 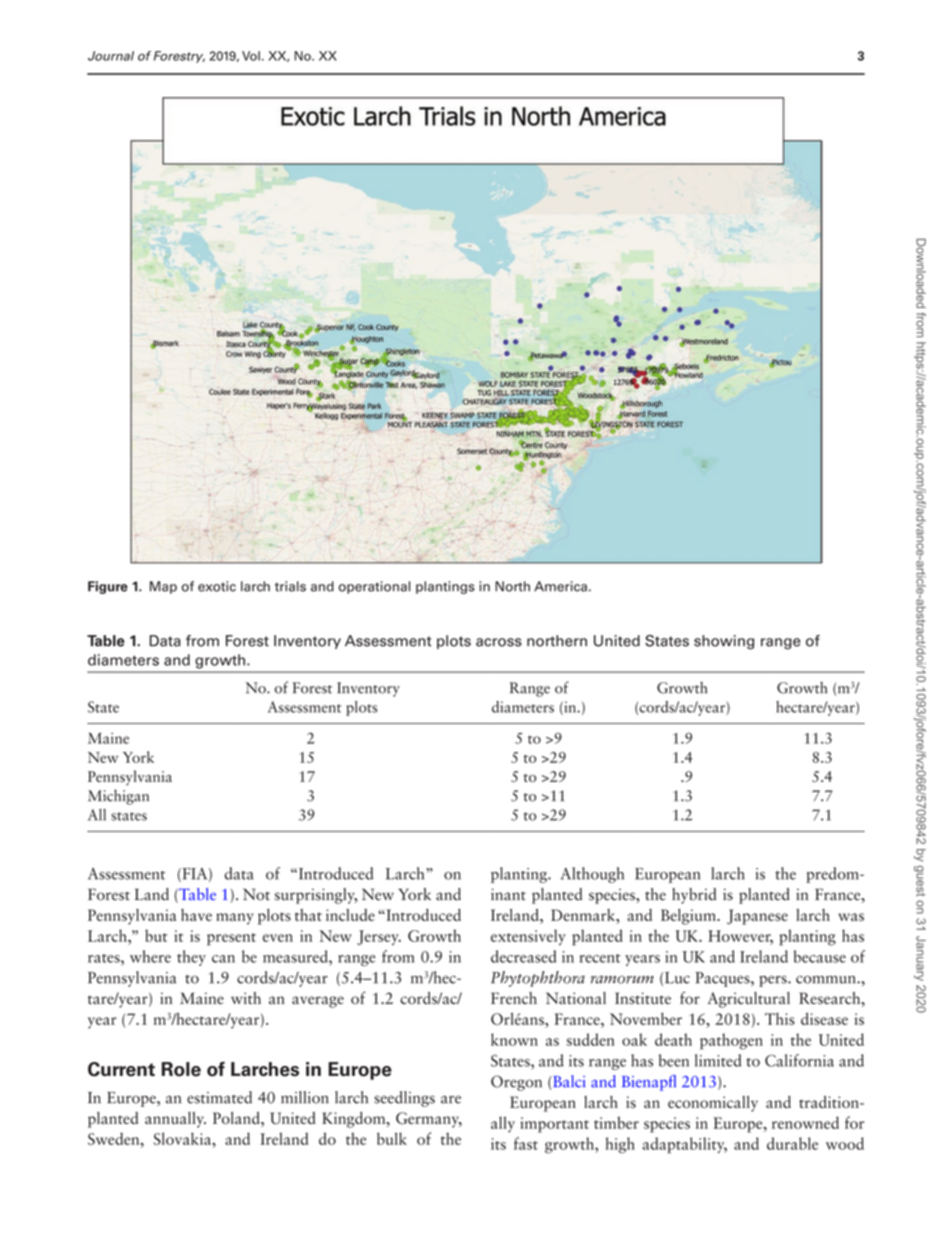 What do you see at coordinates (196, 915) in the screenshot?
I see `have` at bounding box center [196, 915].
